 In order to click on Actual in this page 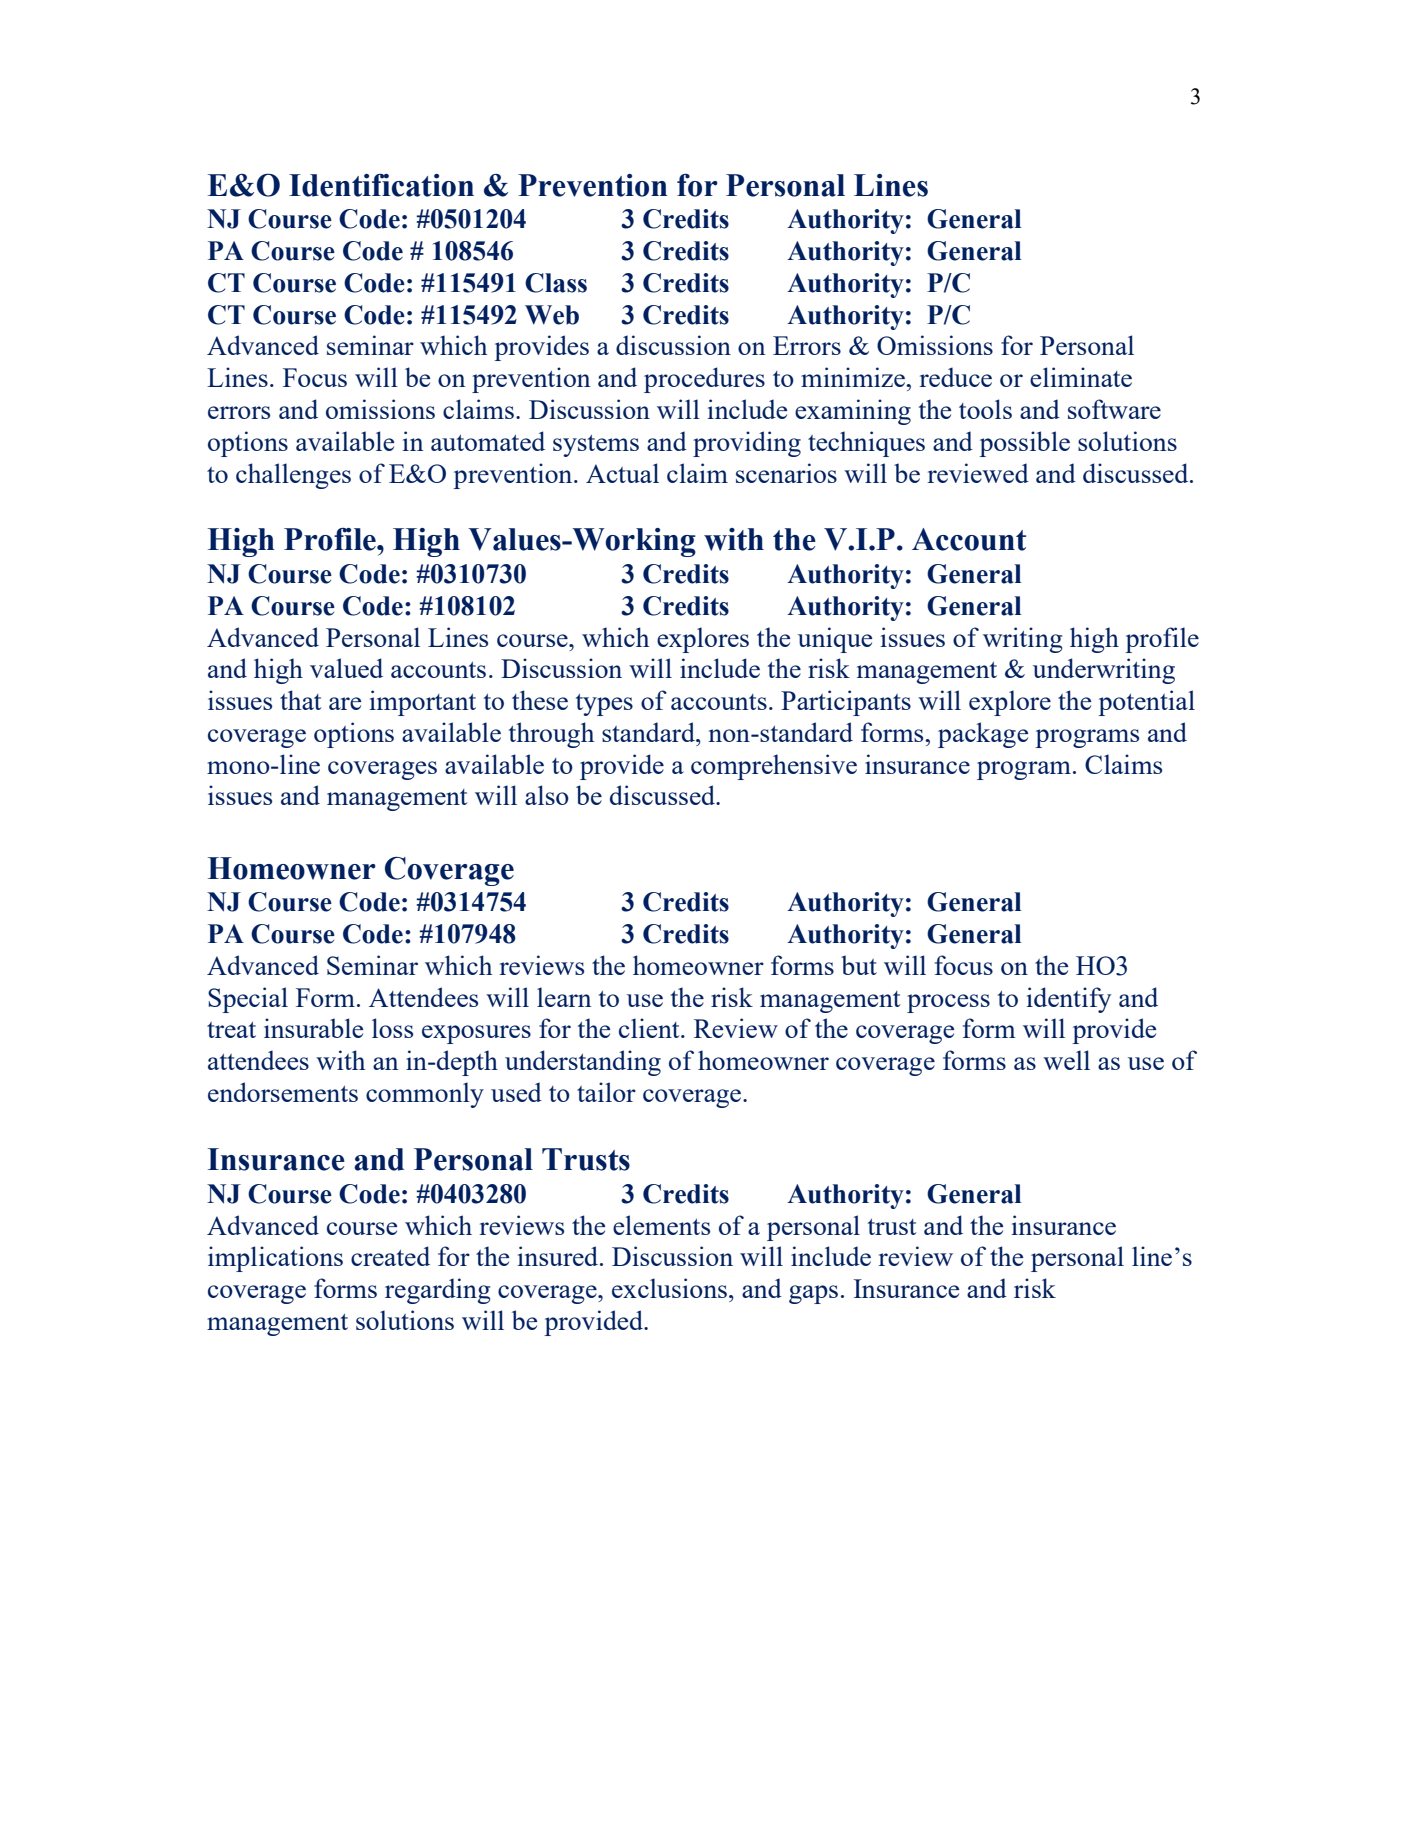, I will do `click(622, 473)`.
